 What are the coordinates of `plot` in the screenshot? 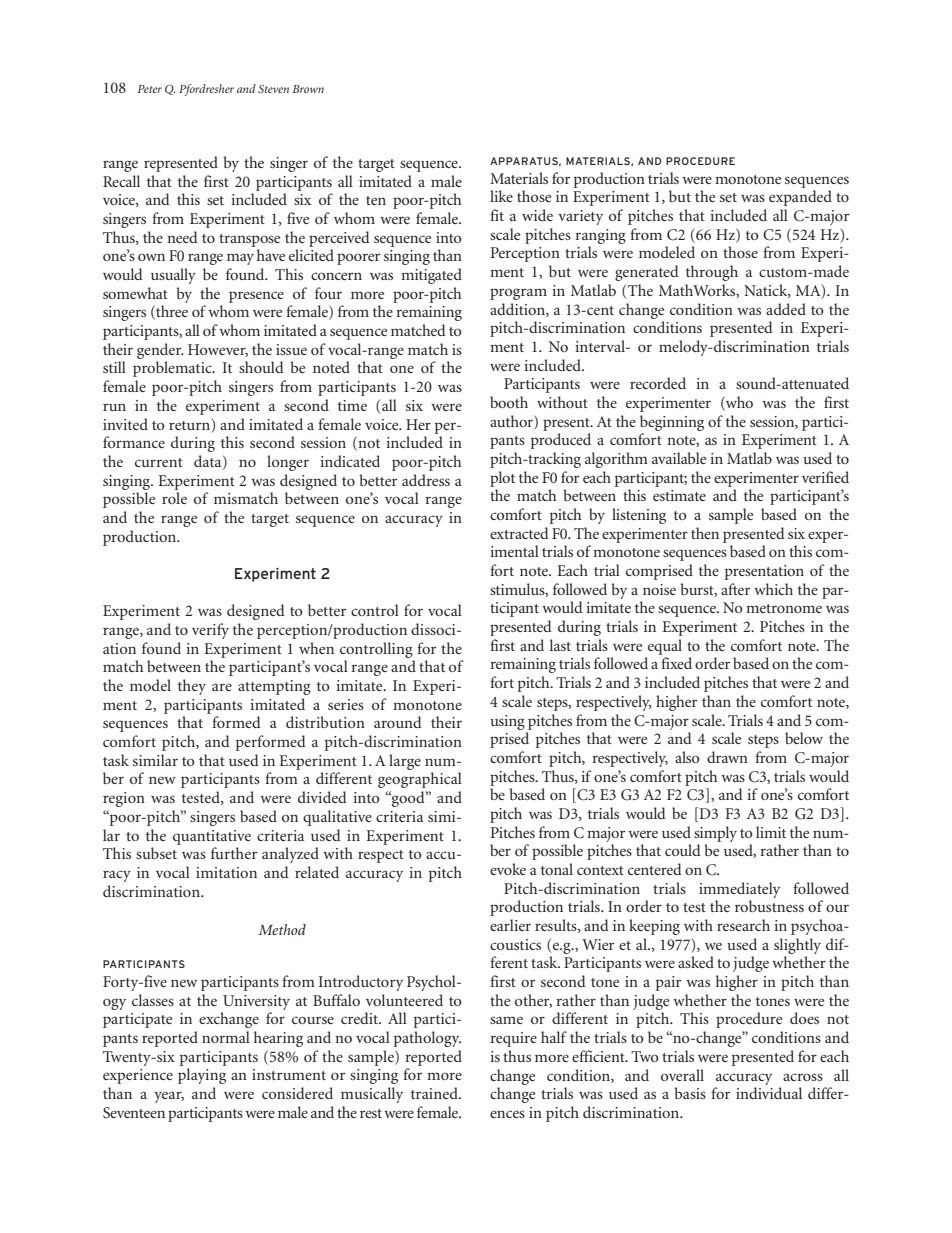 It's located at (502, 479).
